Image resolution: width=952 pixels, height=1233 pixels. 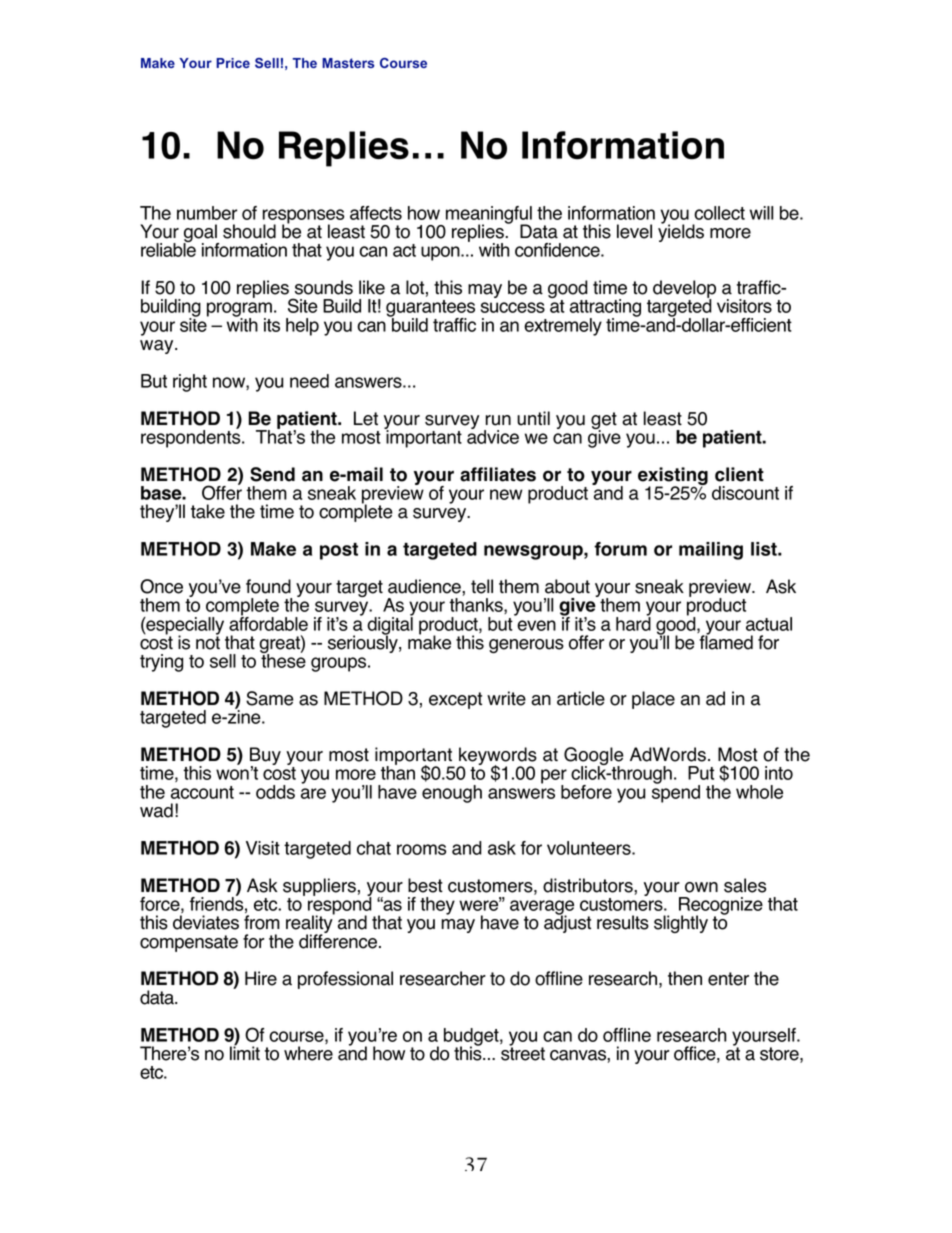 I want to click on place, so click(x=653, y=700).
